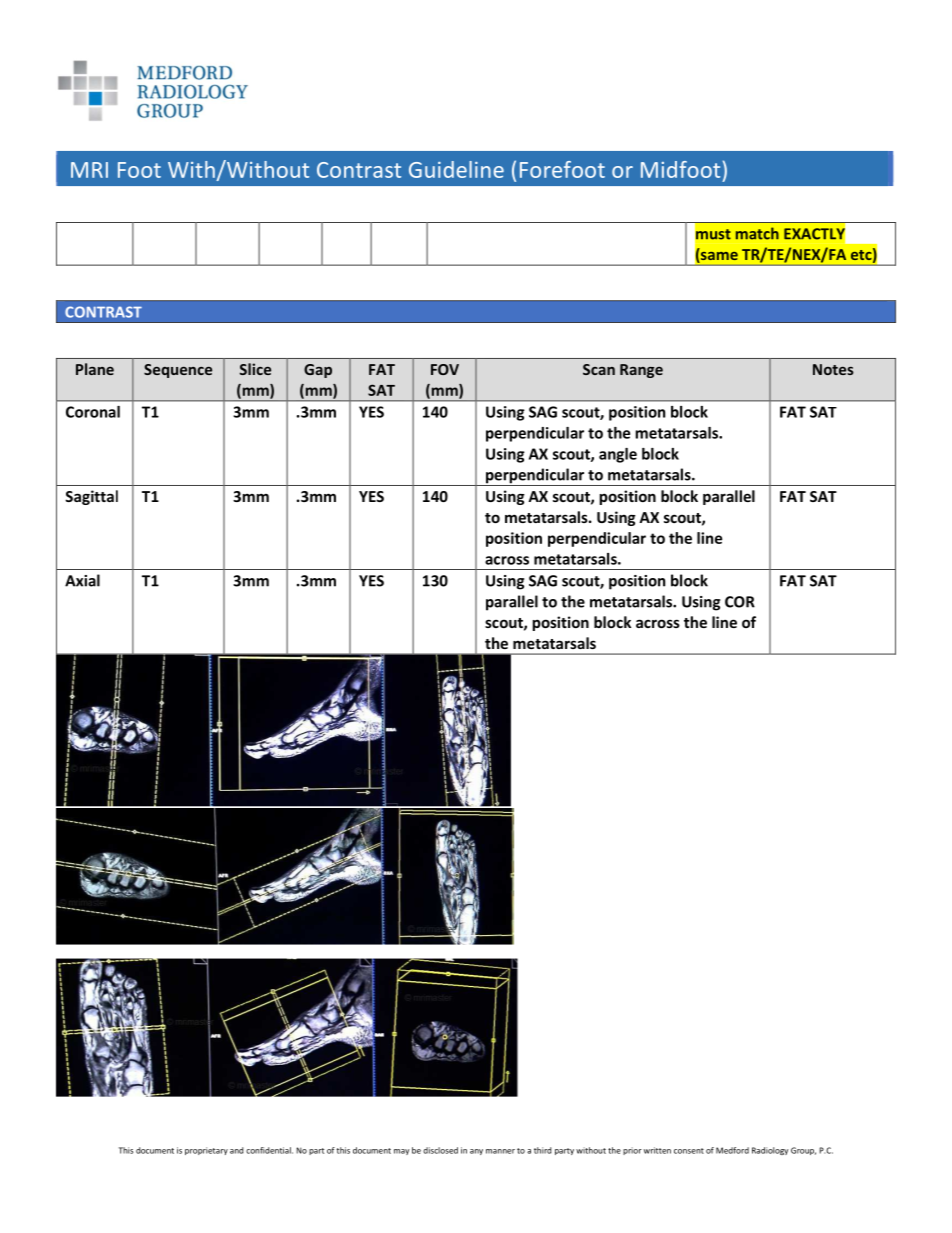  What do you see at coordinates (206, 1151) in the image?
I see `proprietary` at bounding box center [206, 1151].
